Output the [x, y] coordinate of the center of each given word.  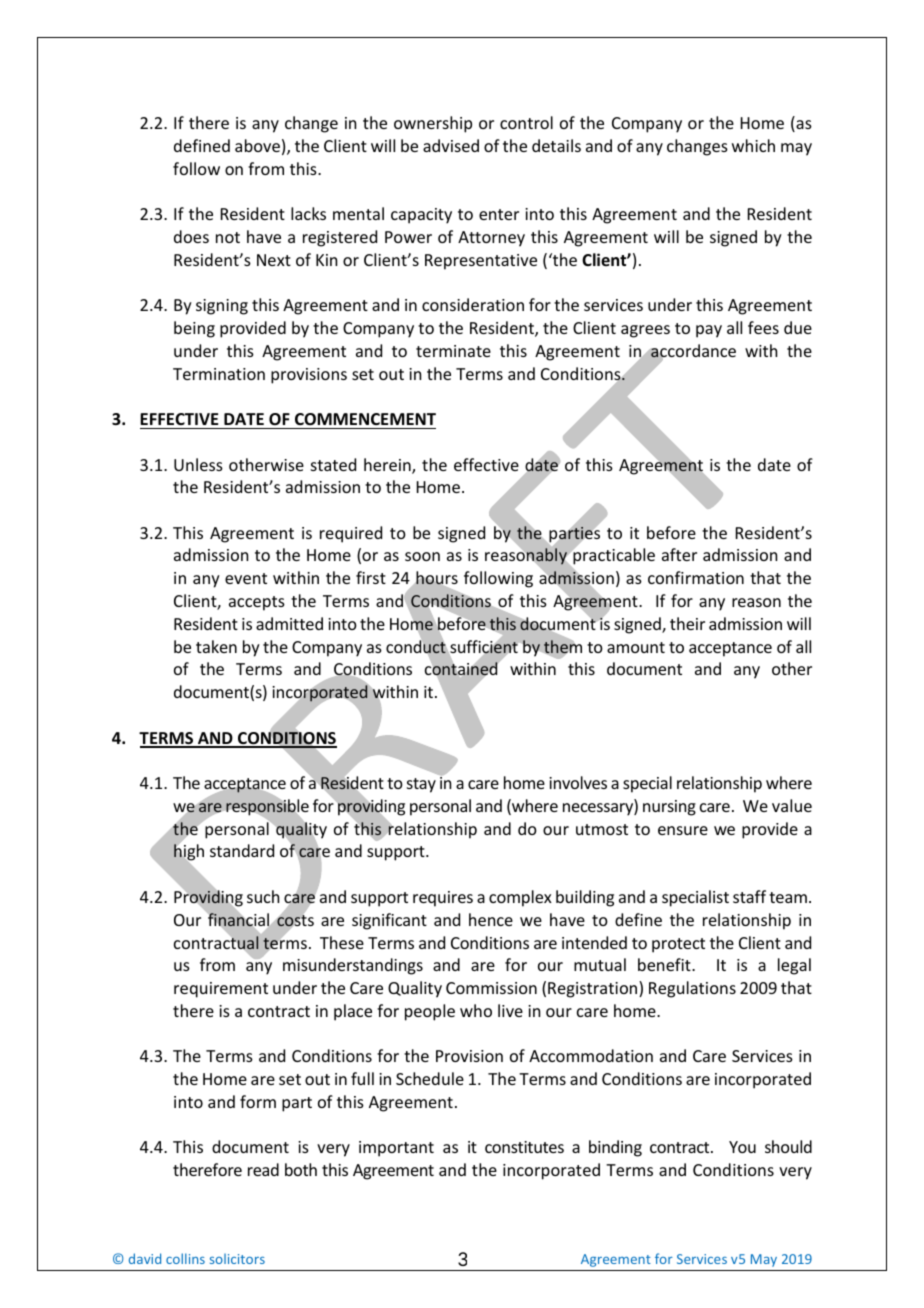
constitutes [524, 1147]
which [753, 145]
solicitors [237, 1258]
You [742, 1147]
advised [451, 145]
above [257, 145]
